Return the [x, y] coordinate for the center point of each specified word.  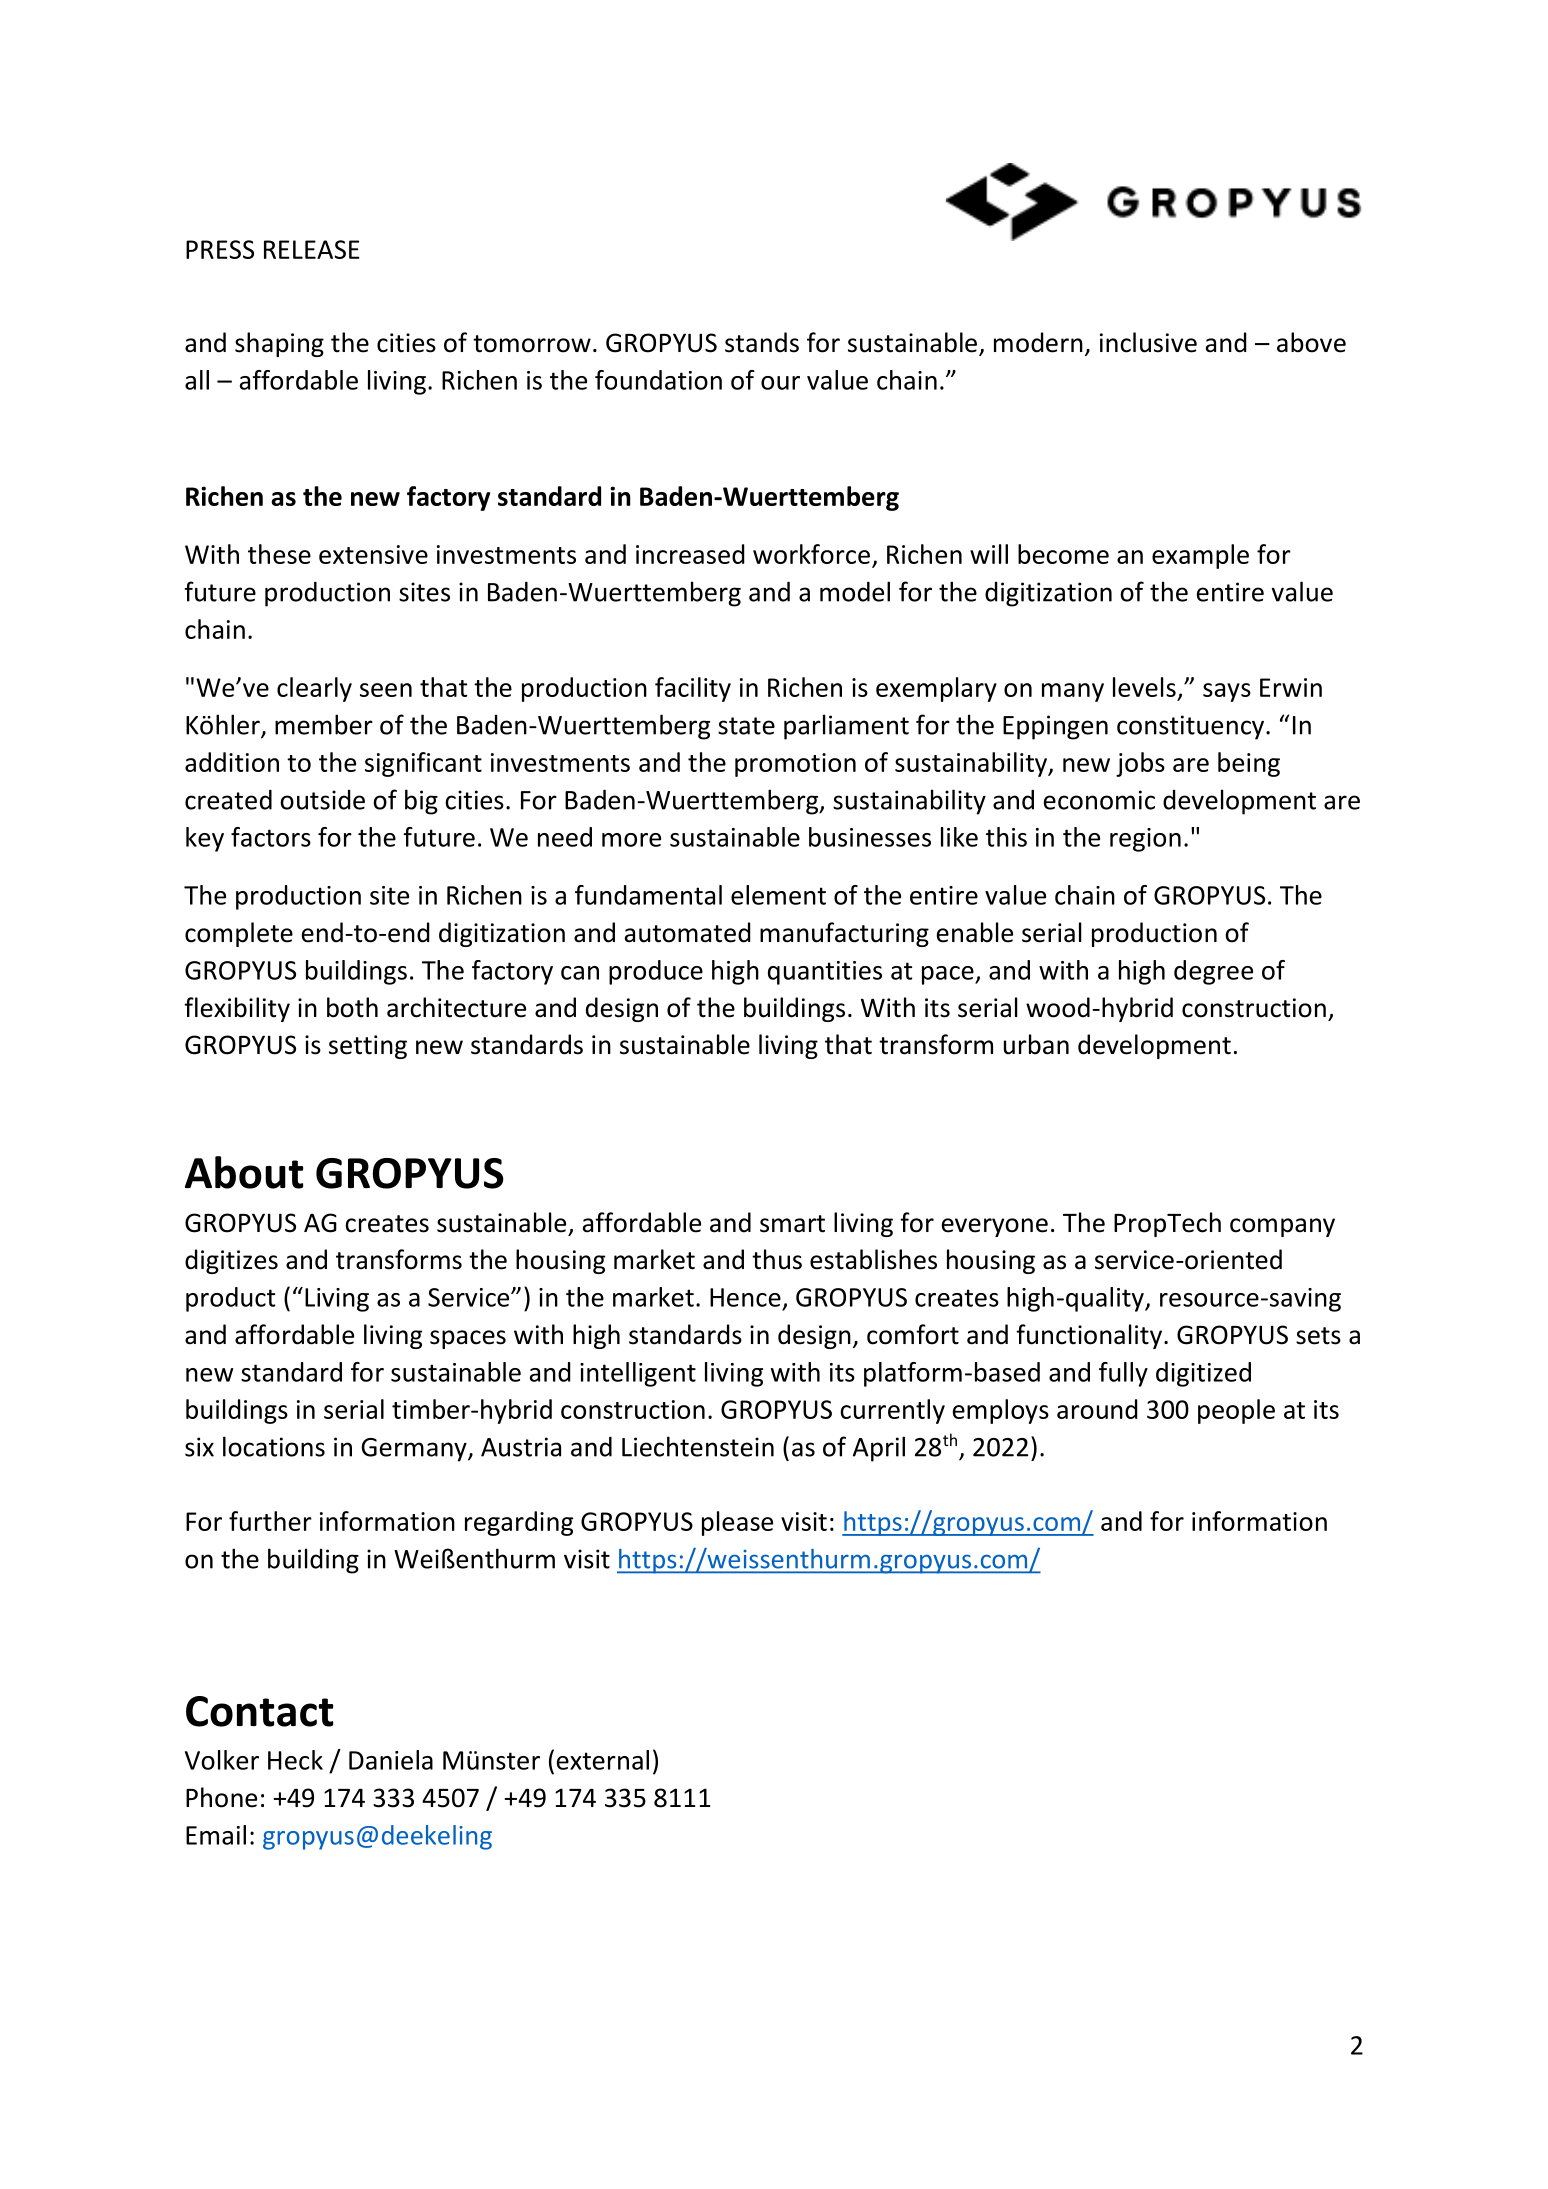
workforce [811, 554]
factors [271, 837]
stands [762, 342]
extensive [373, 554]
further [270, 1521]
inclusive [1148, 342]
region [1145, 840]
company [1282, 1227]
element [778, 895]
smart [792, 1224]
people [1236, 1411]
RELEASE [312, 249]
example [1200, 556]
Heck [295, 1760]
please [737, 1523]
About [244, 1172]
